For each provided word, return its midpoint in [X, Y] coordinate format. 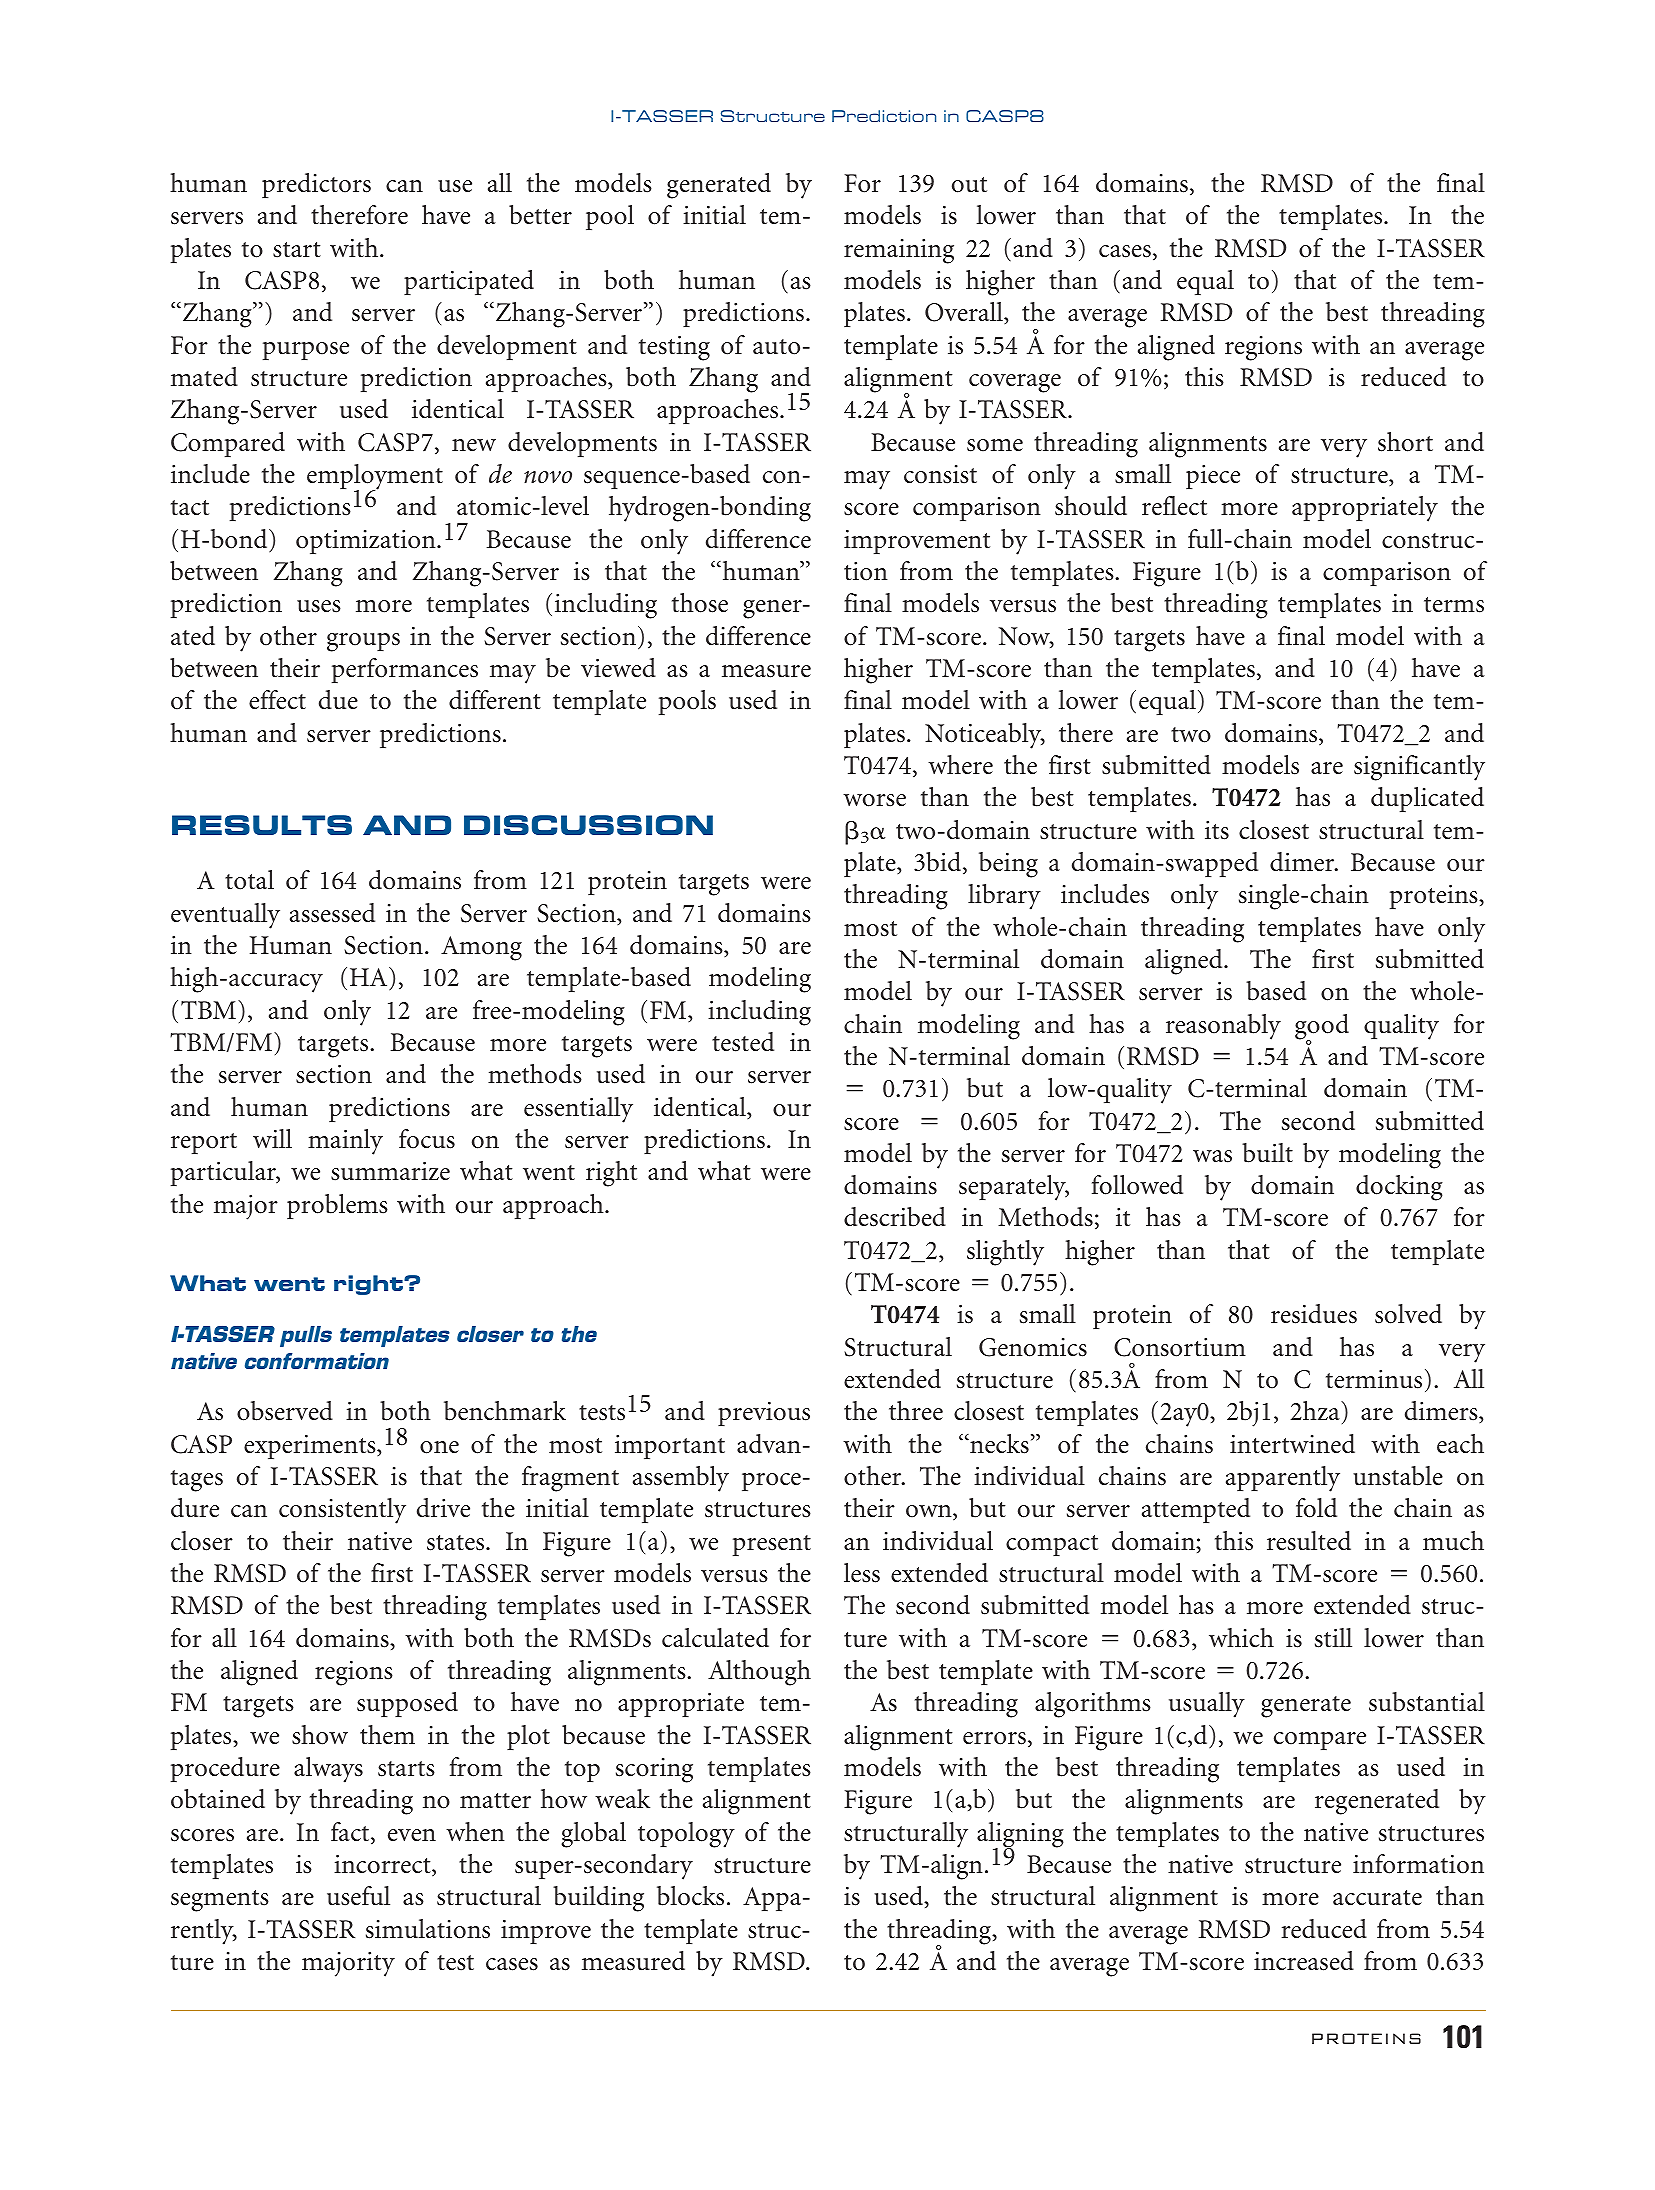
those [700, 603]
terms [1454, 605]
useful [358, 1896]
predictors [316, 185]
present [772, 1545]
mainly [345, 1142]
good [1322, 1028]
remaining [899, 251]
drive [443, 1507]
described [895, 1217]
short [1405, 442]
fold [1316, 1508]
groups [363, 642]
